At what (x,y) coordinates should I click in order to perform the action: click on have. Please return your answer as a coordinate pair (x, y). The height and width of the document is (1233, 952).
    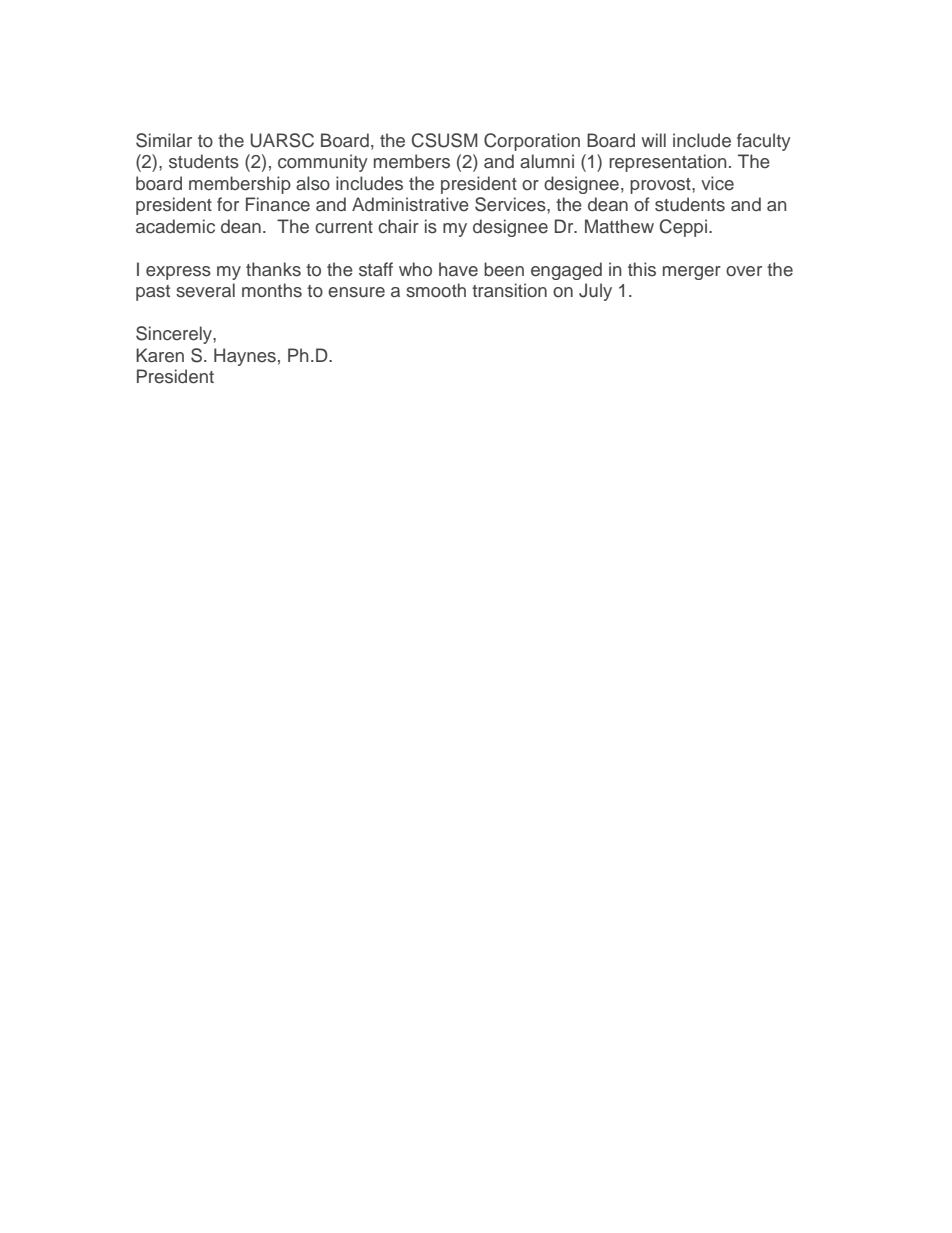
    Looking at the image, I should click on (458, 269).
